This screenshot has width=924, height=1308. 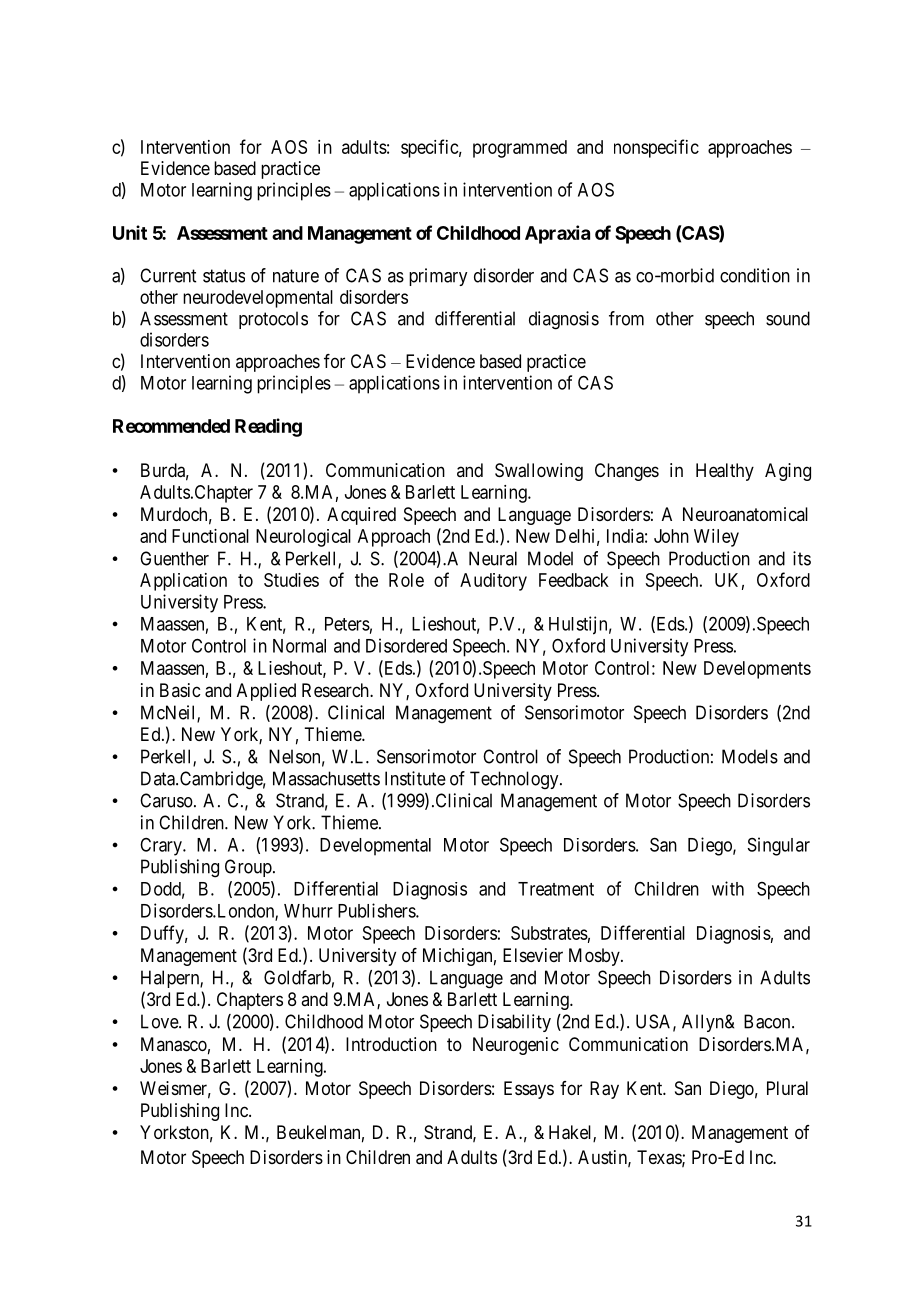 I want to click on condition, so click(x=755, y=275).
